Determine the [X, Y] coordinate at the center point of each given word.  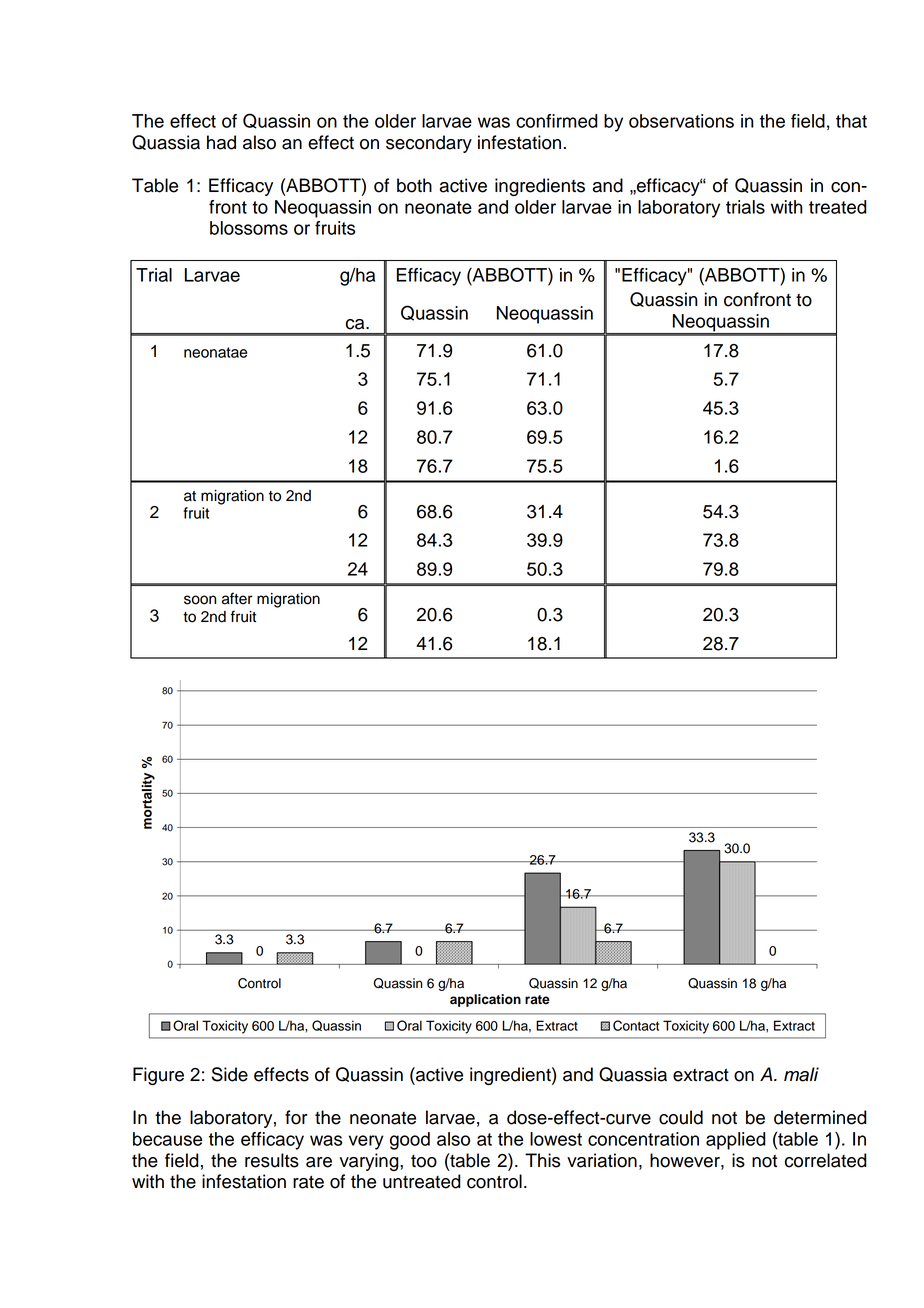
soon [200, 600]
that [851, 121]
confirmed [557, 121]
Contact [636, 1025]
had [221, 142]
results [272, 1160]
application [485, 1000]
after [237, 598]
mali [801, 1074]
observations [681, 121]
